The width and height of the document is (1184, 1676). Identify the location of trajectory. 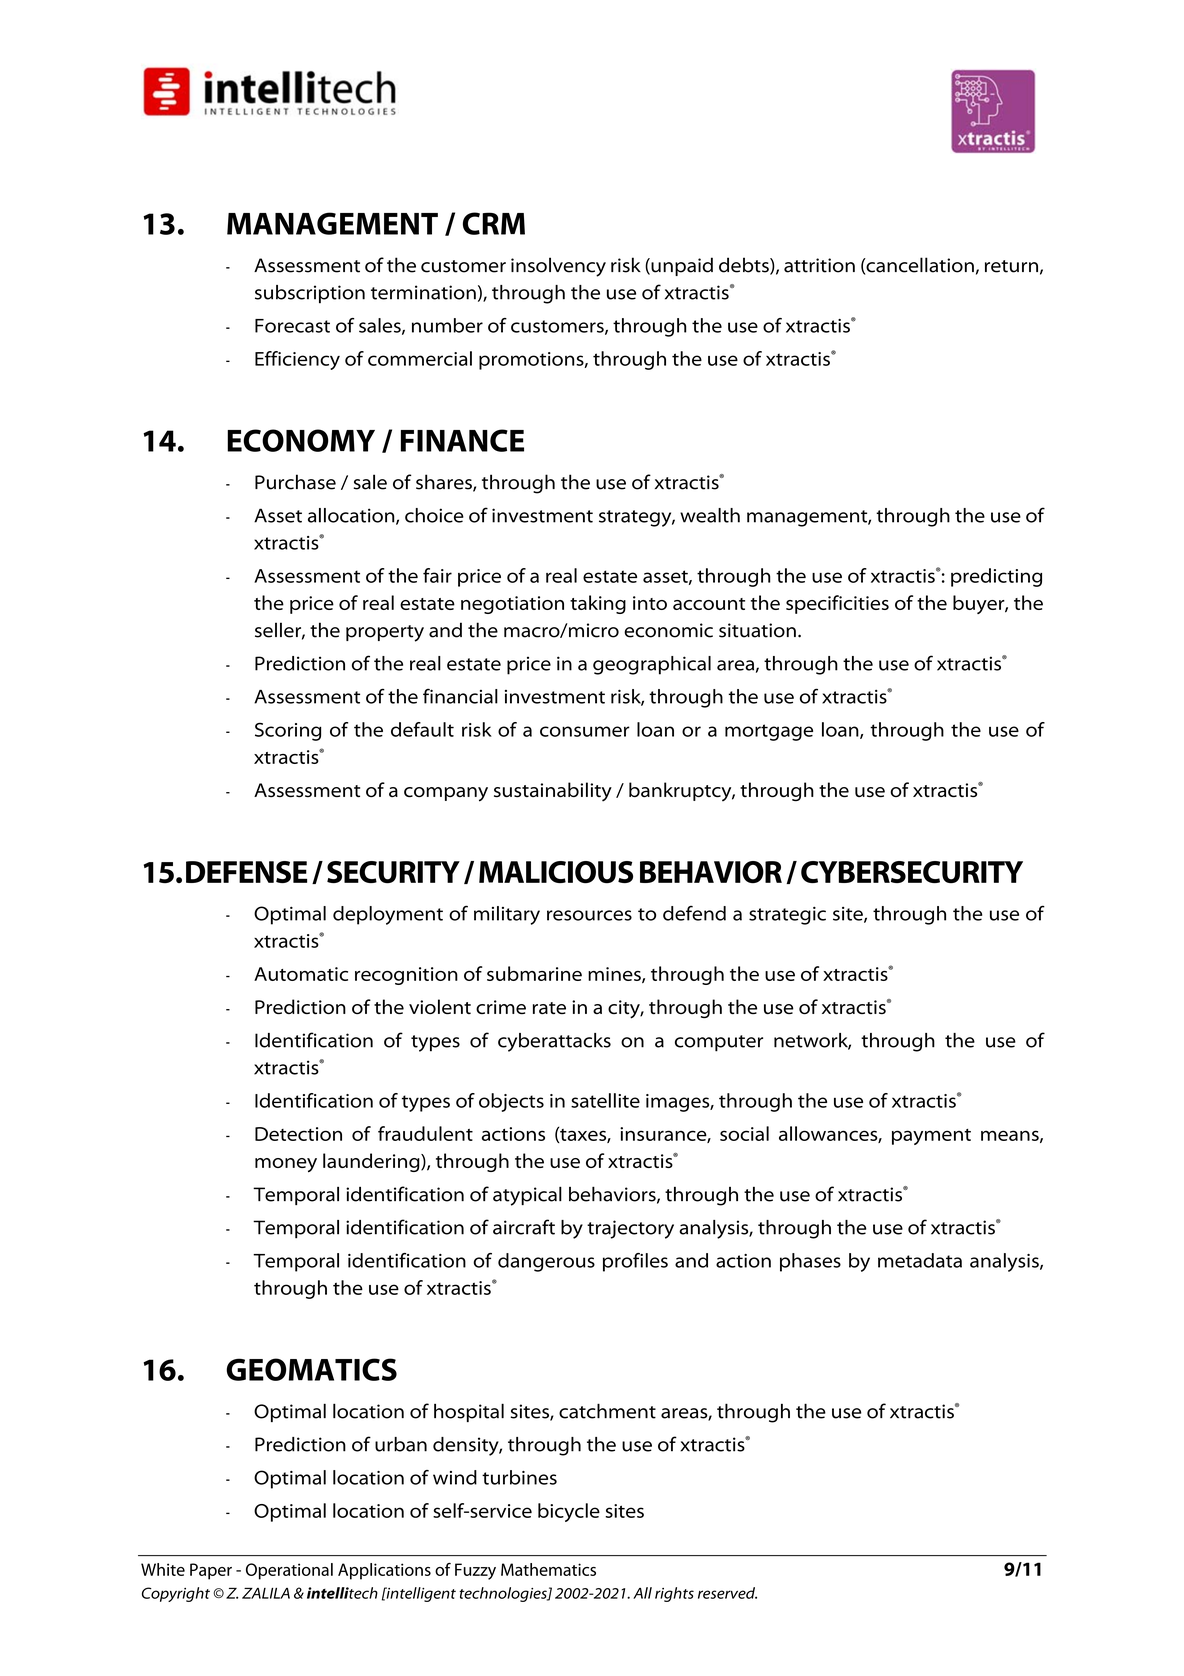
(630, 1229).
